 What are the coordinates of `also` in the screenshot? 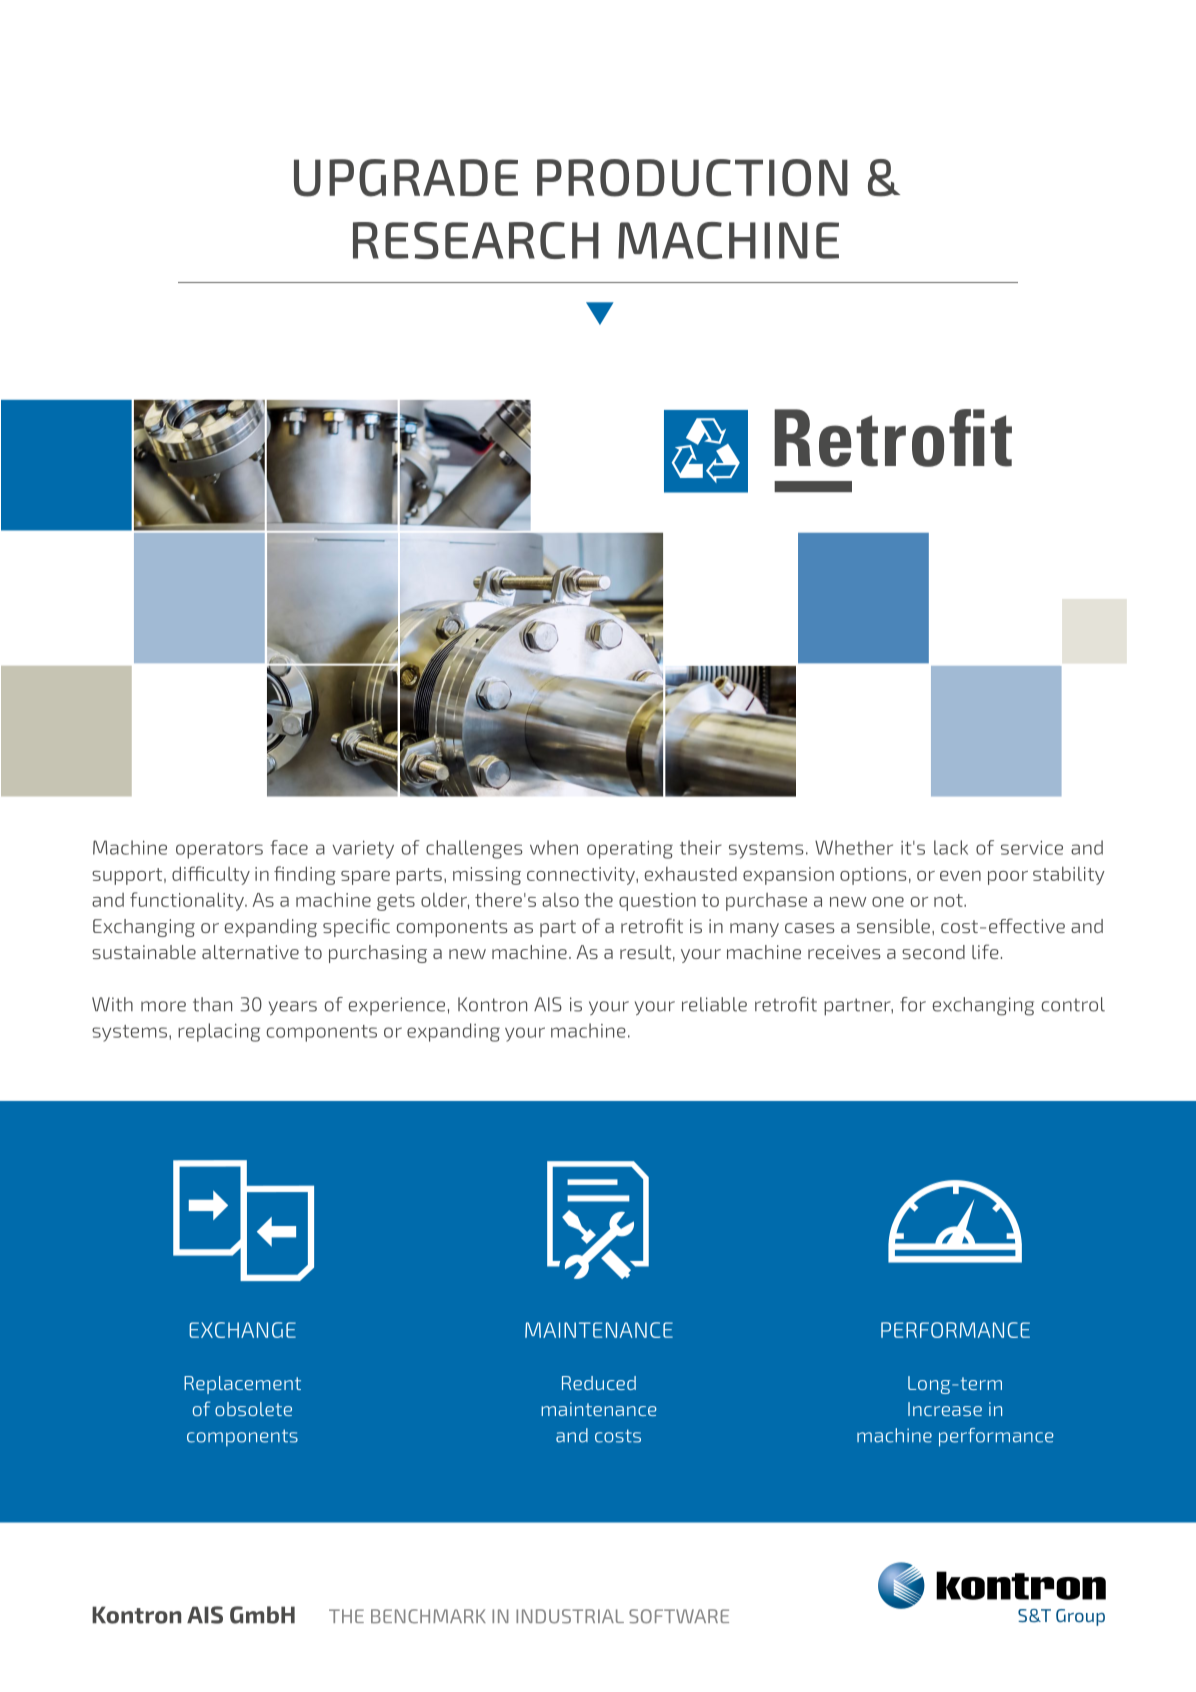 It's located at (560, 900).
